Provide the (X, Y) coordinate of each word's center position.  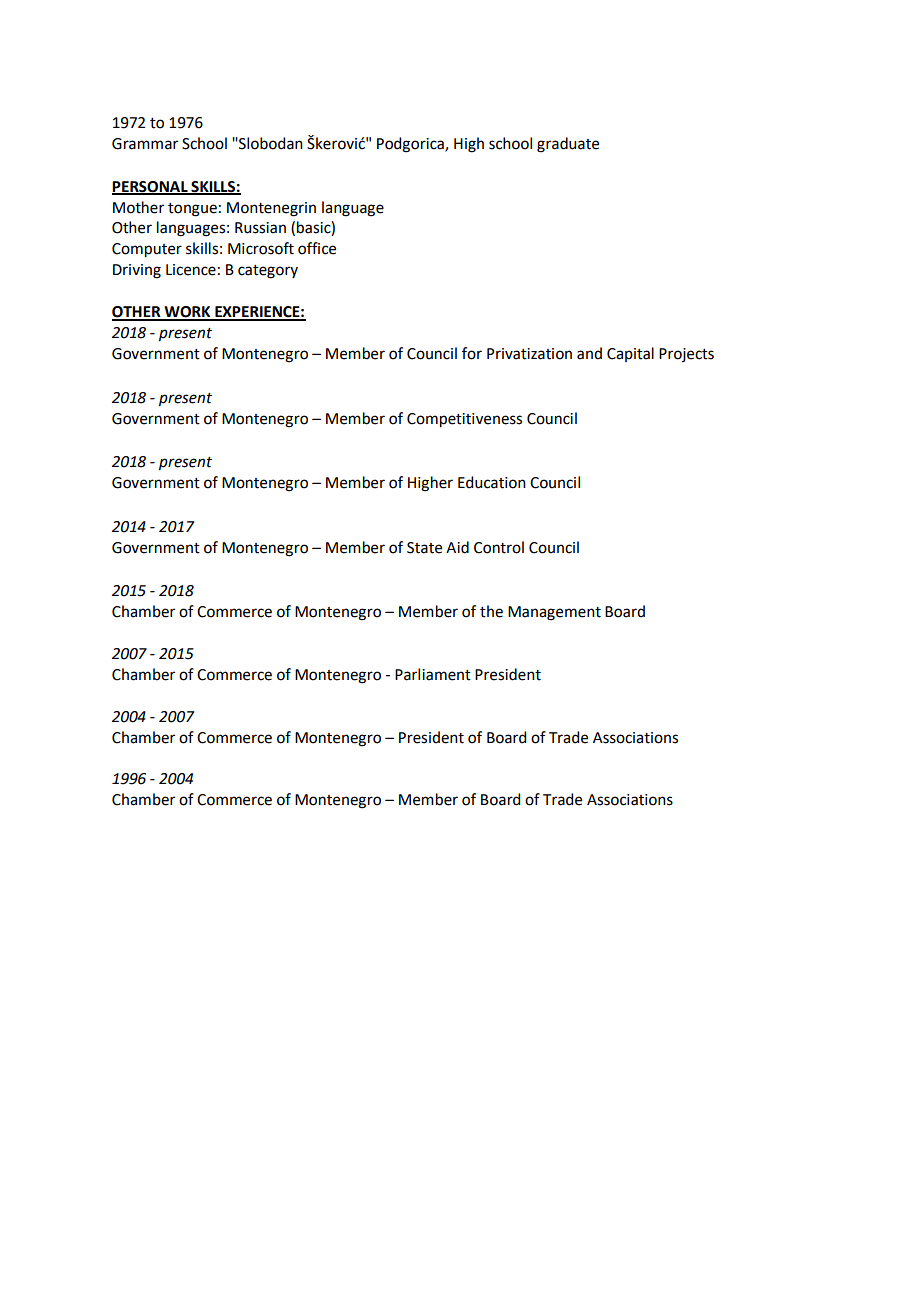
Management (554, 613)
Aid (457, 547)
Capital (630, 354)
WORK (187, 313)
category (268, 272)
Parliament (433, 674)
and (589, 353)
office (317, 248)
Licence (191, 270)
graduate (568, 145)
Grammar (145, 144)
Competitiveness (464, 420)
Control (499, 547)
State (424, 548)
